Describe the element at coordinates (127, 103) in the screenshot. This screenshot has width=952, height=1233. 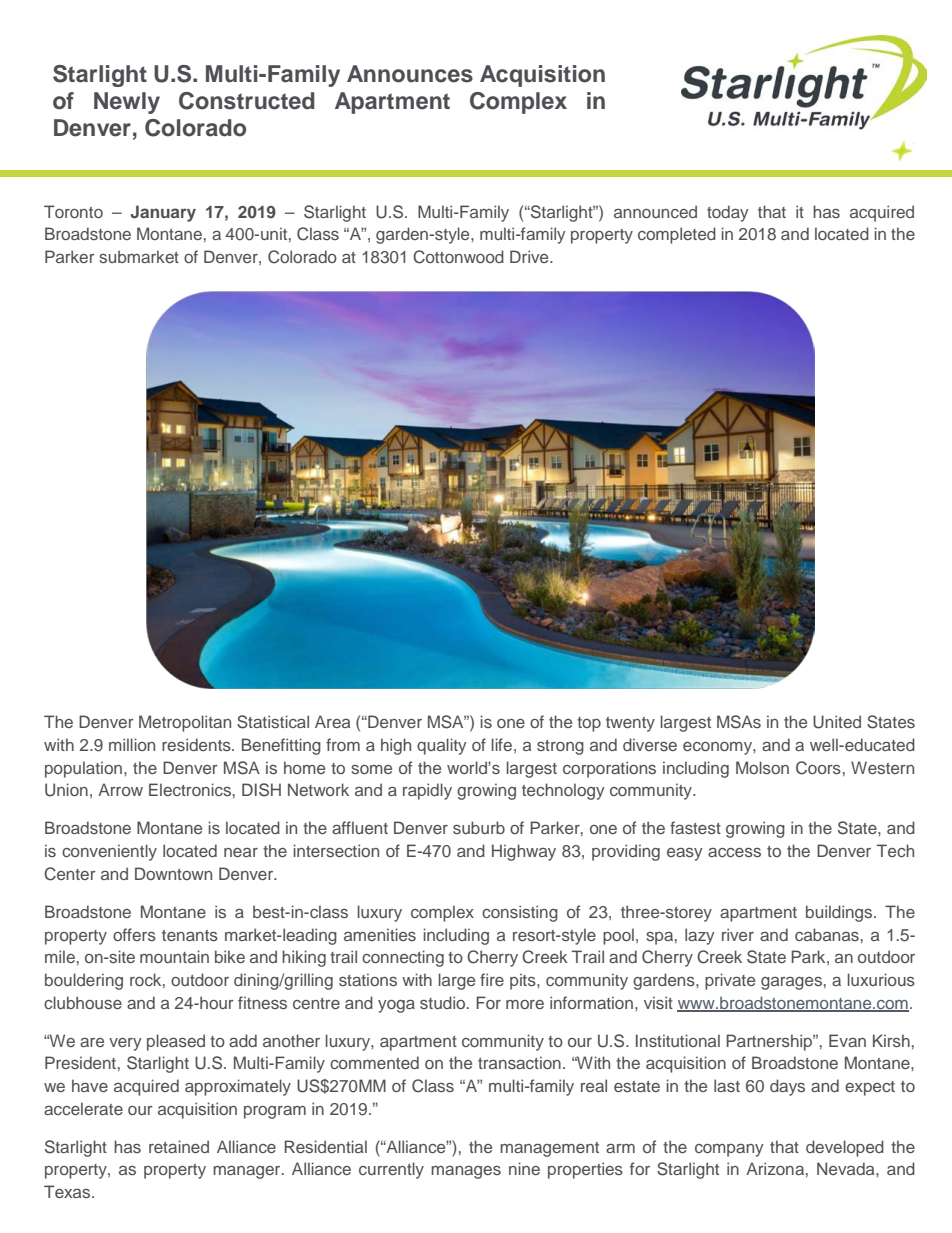
I see `Newly` at that location.
